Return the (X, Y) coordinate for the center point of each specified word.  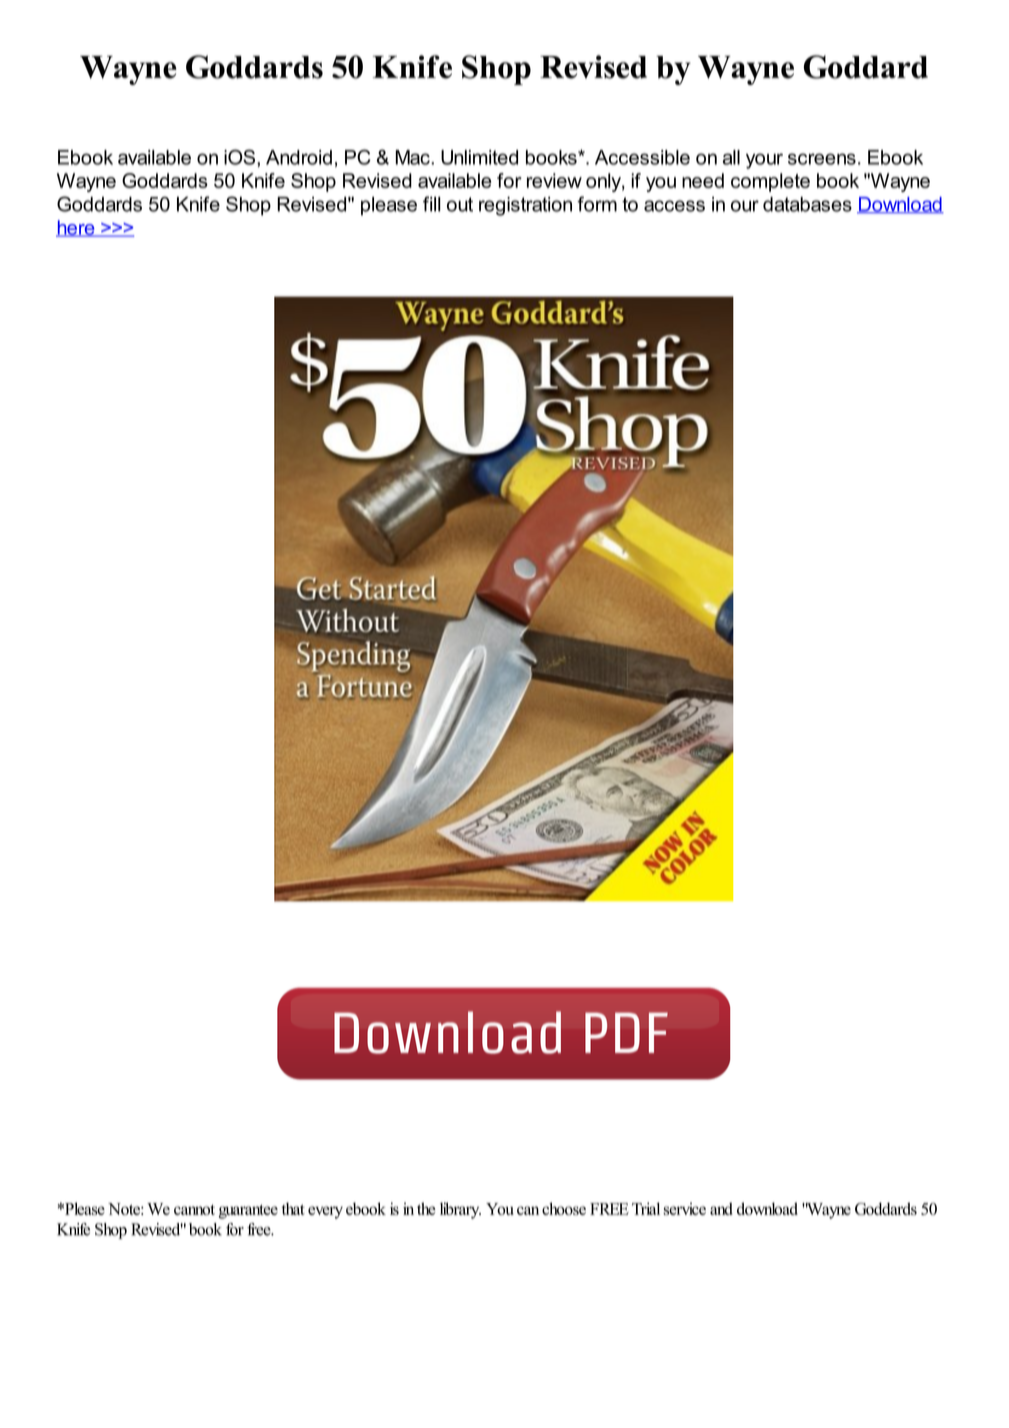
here (76, 228)
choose (564, 1208)
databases (807, 204)
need (703, 180)
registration (525, 206)
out (460, 204)
